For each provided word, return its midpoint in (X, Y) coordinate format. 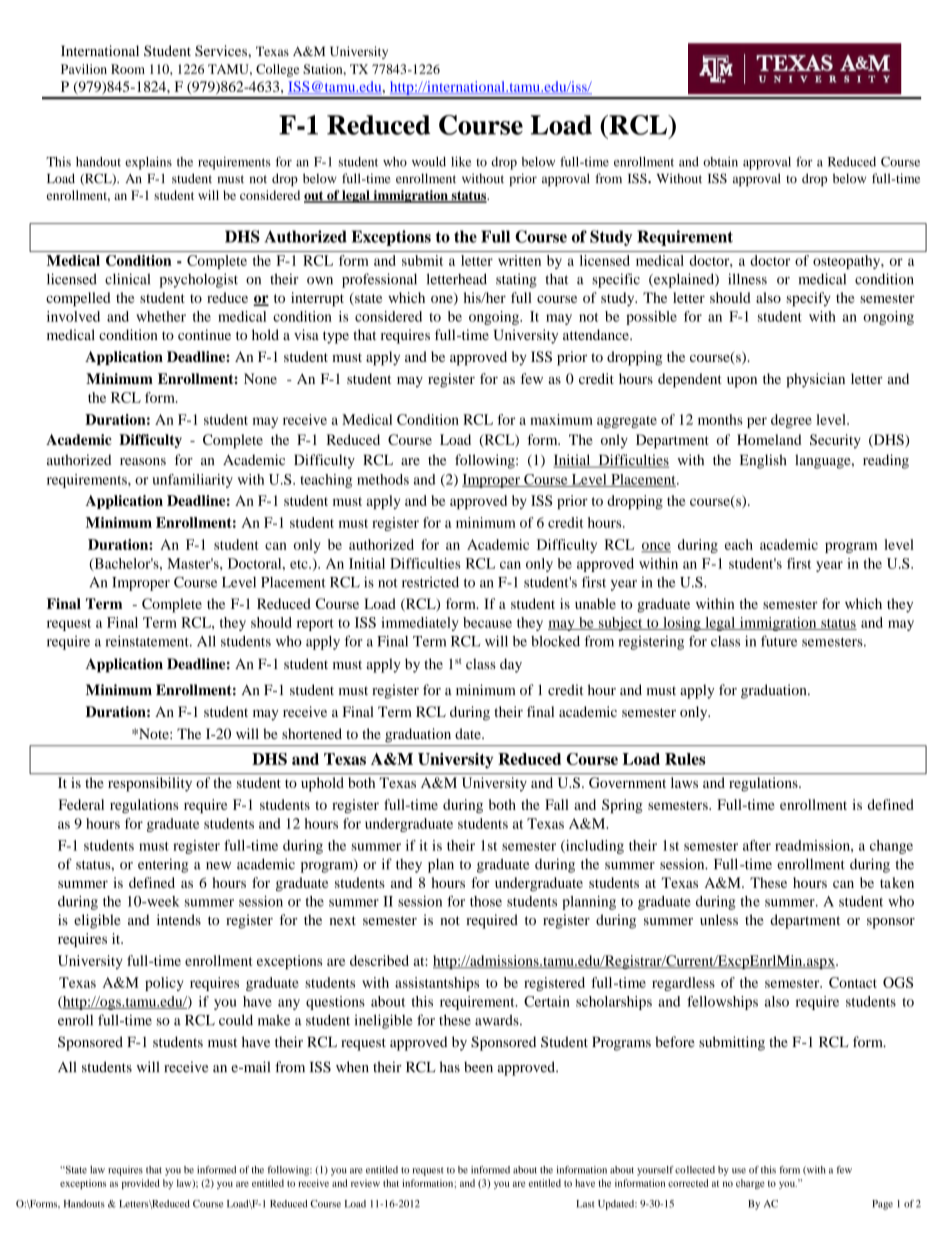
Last (585, 1204)
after (757, 845)
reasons (143, 462)
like (461, 161)
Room (128, 69)
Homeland (769, 439)
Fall (557, 804)
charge (750, 1184)
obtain (720, 162)
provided (141, 1184)
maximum (561, 419)
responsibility (150, 784)
